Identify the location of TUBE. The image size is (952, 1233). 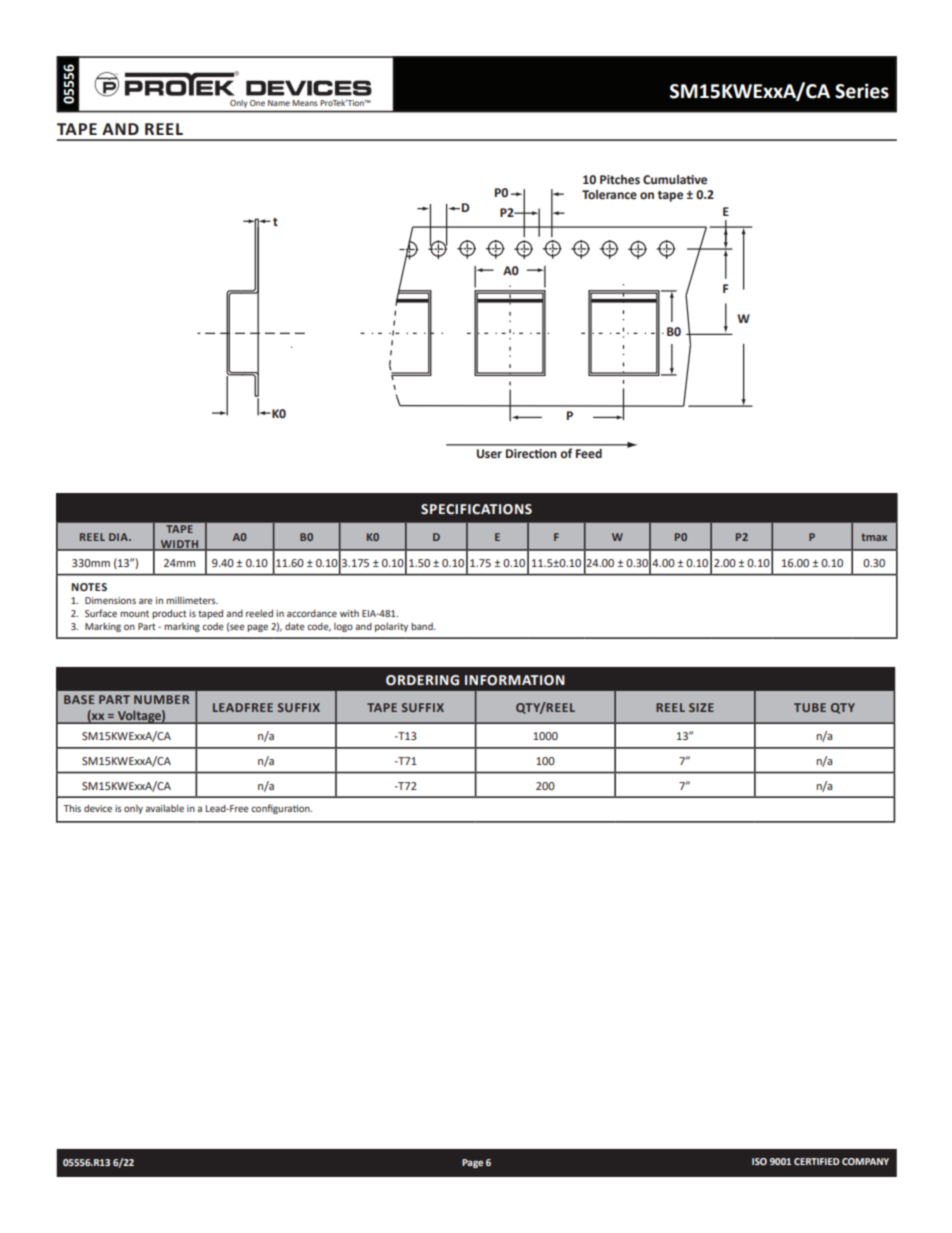
(810, 707).
